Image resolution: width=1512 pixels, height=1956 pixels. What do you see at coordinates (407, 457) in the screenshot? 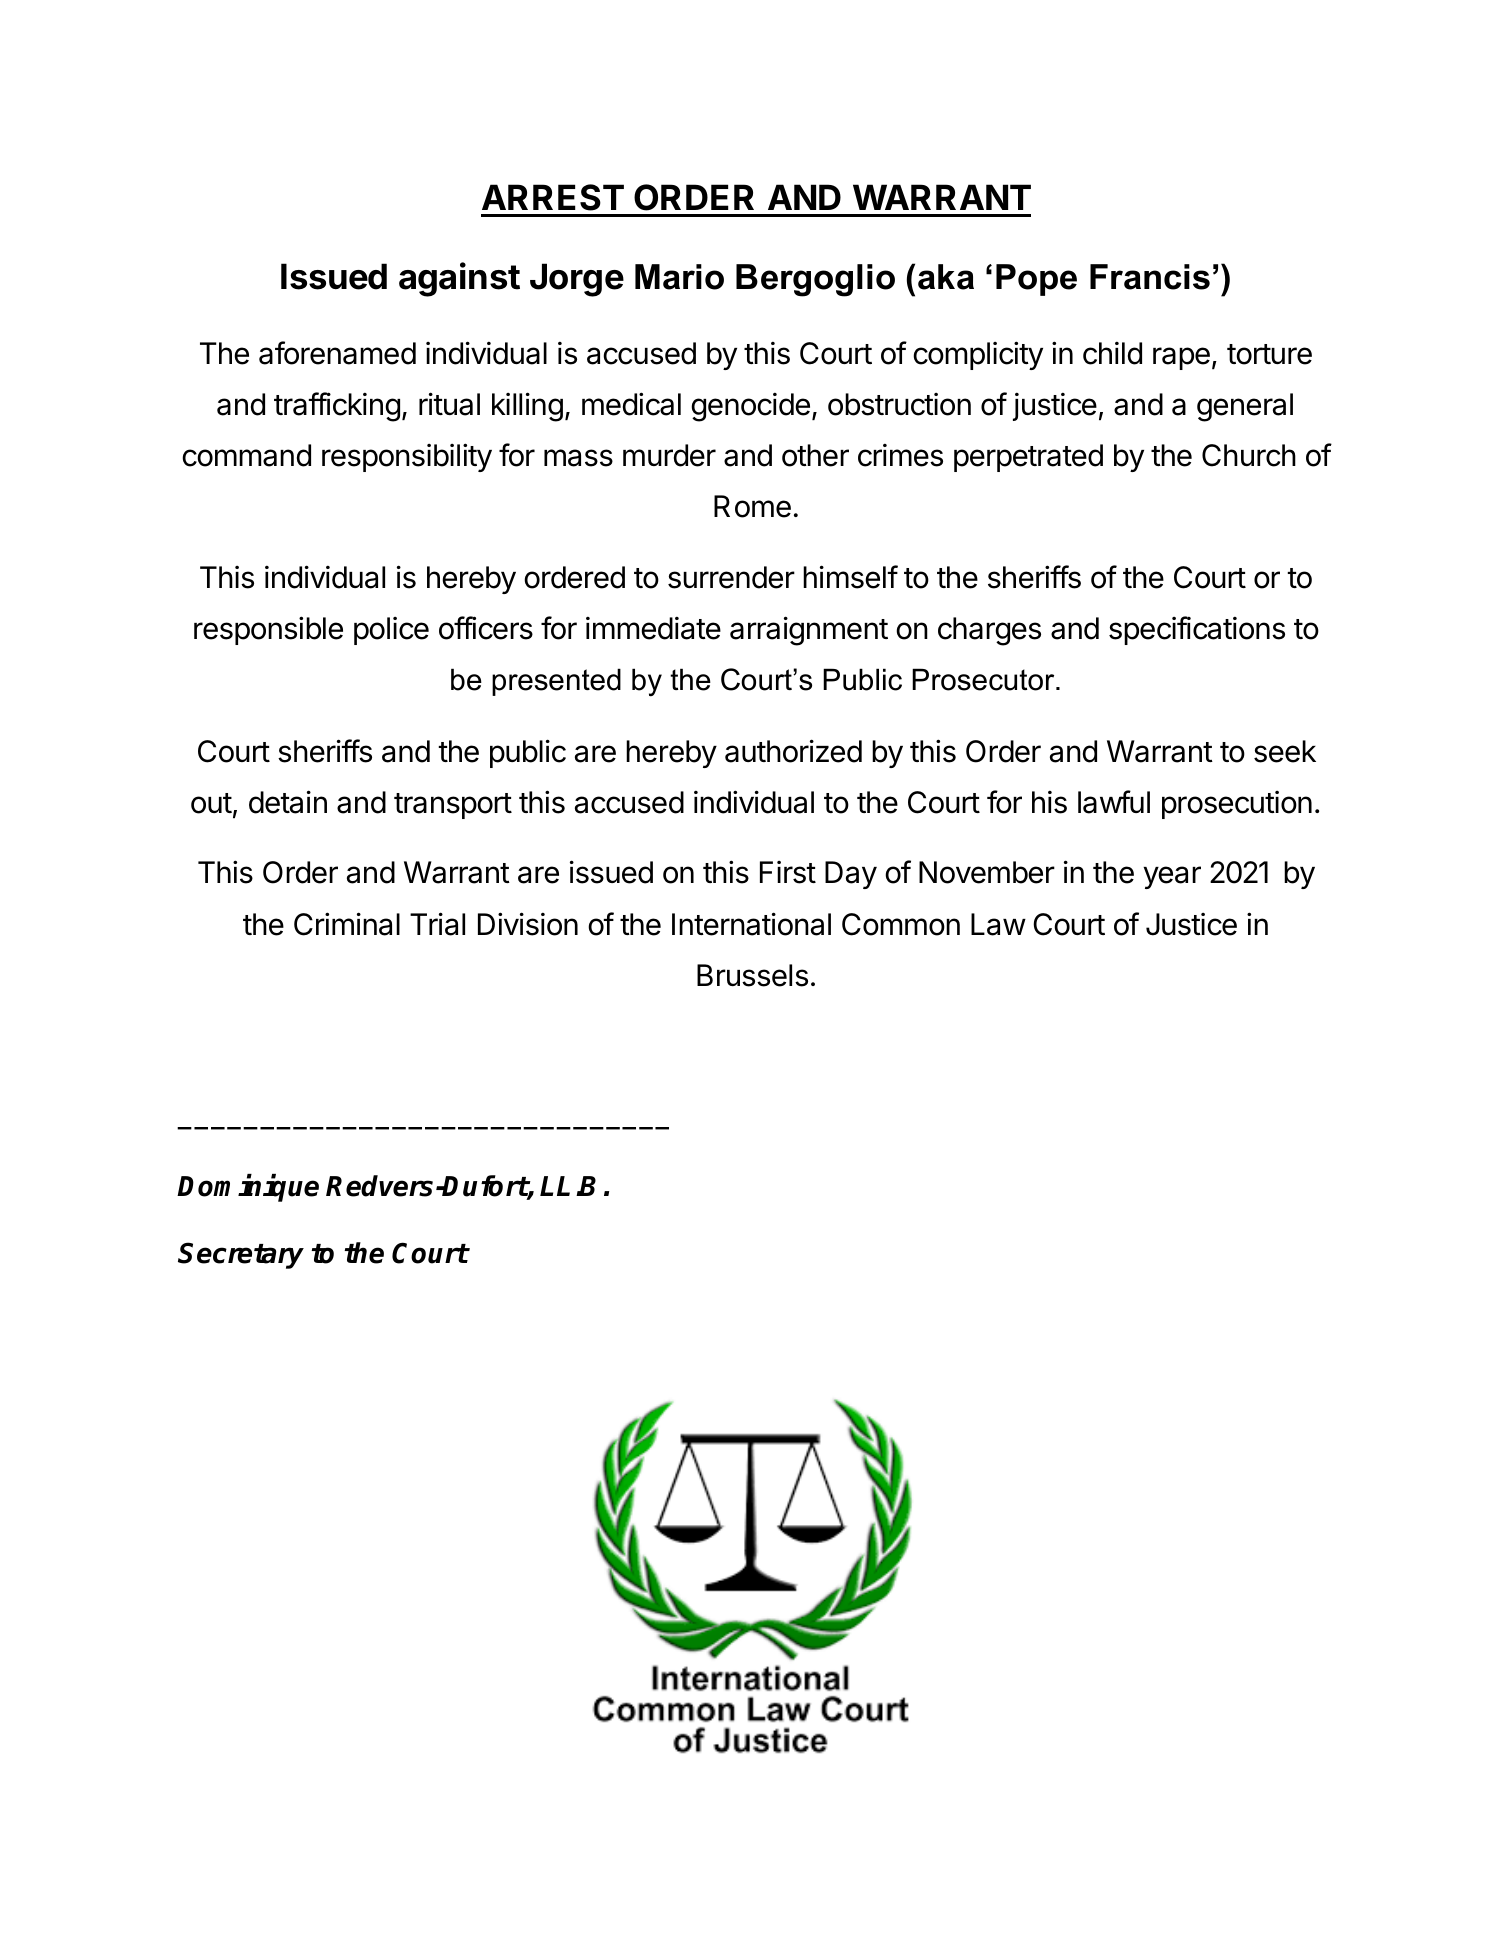
I see `responsibility` at bounding box center [407, 457].
